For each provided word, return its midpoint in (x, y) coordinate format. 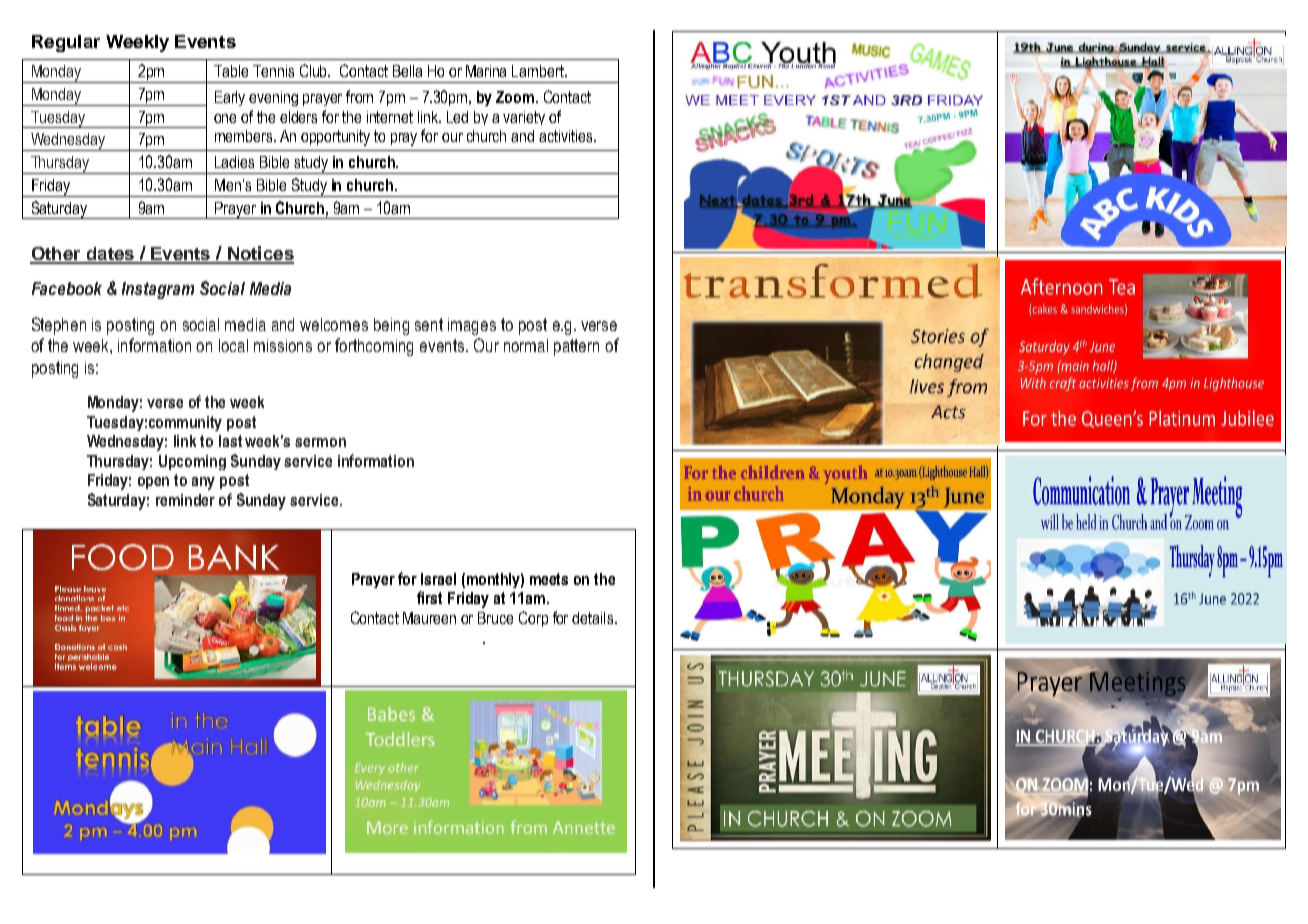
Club (315, 70)
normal (526, 345)
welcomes (334, 324)
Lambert (539, 71)
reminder (185, 500)
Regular (66, 43)
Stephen (59, 326)
